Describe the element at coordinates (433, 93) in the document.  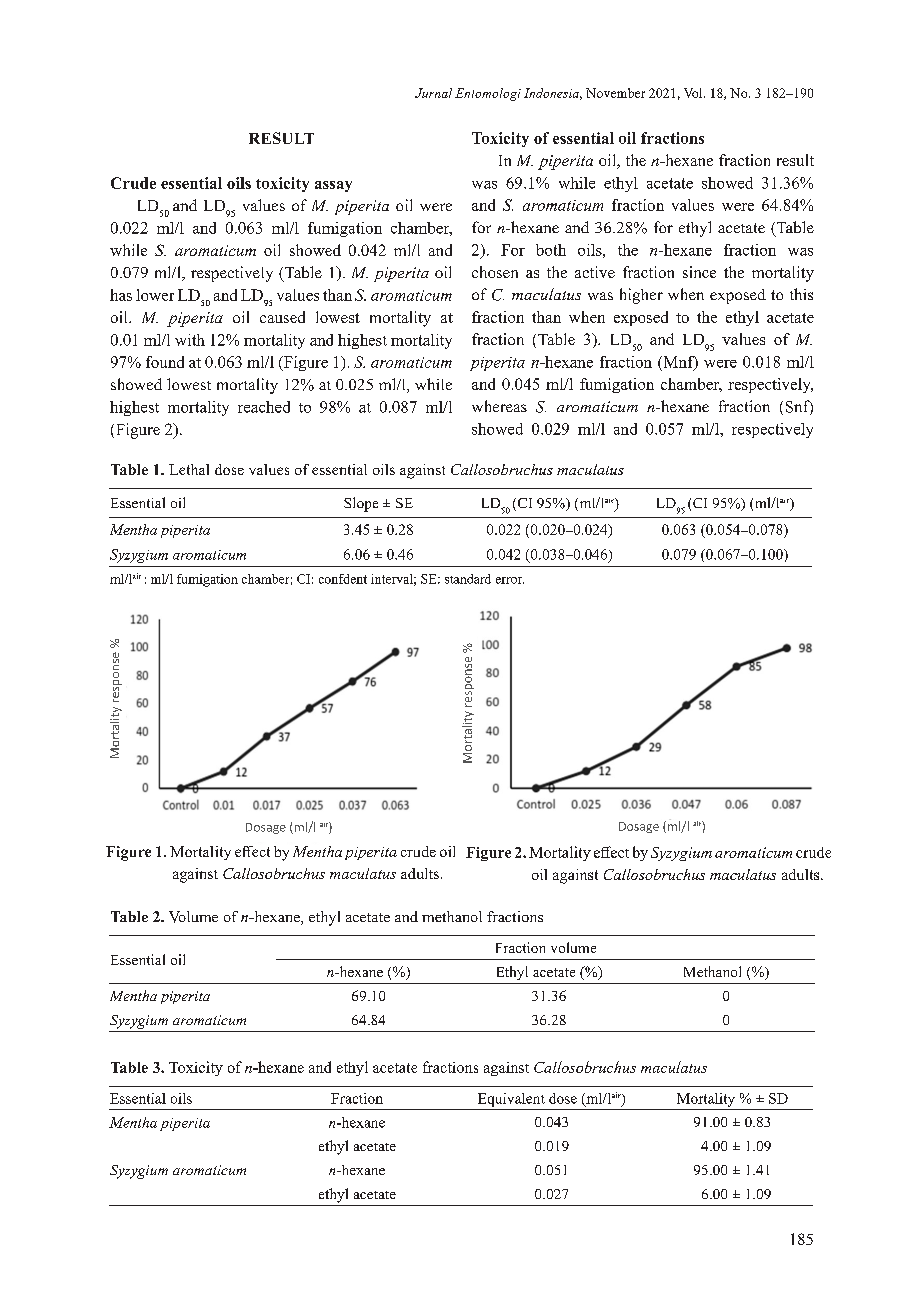
I see `Jurnal` at that location.
